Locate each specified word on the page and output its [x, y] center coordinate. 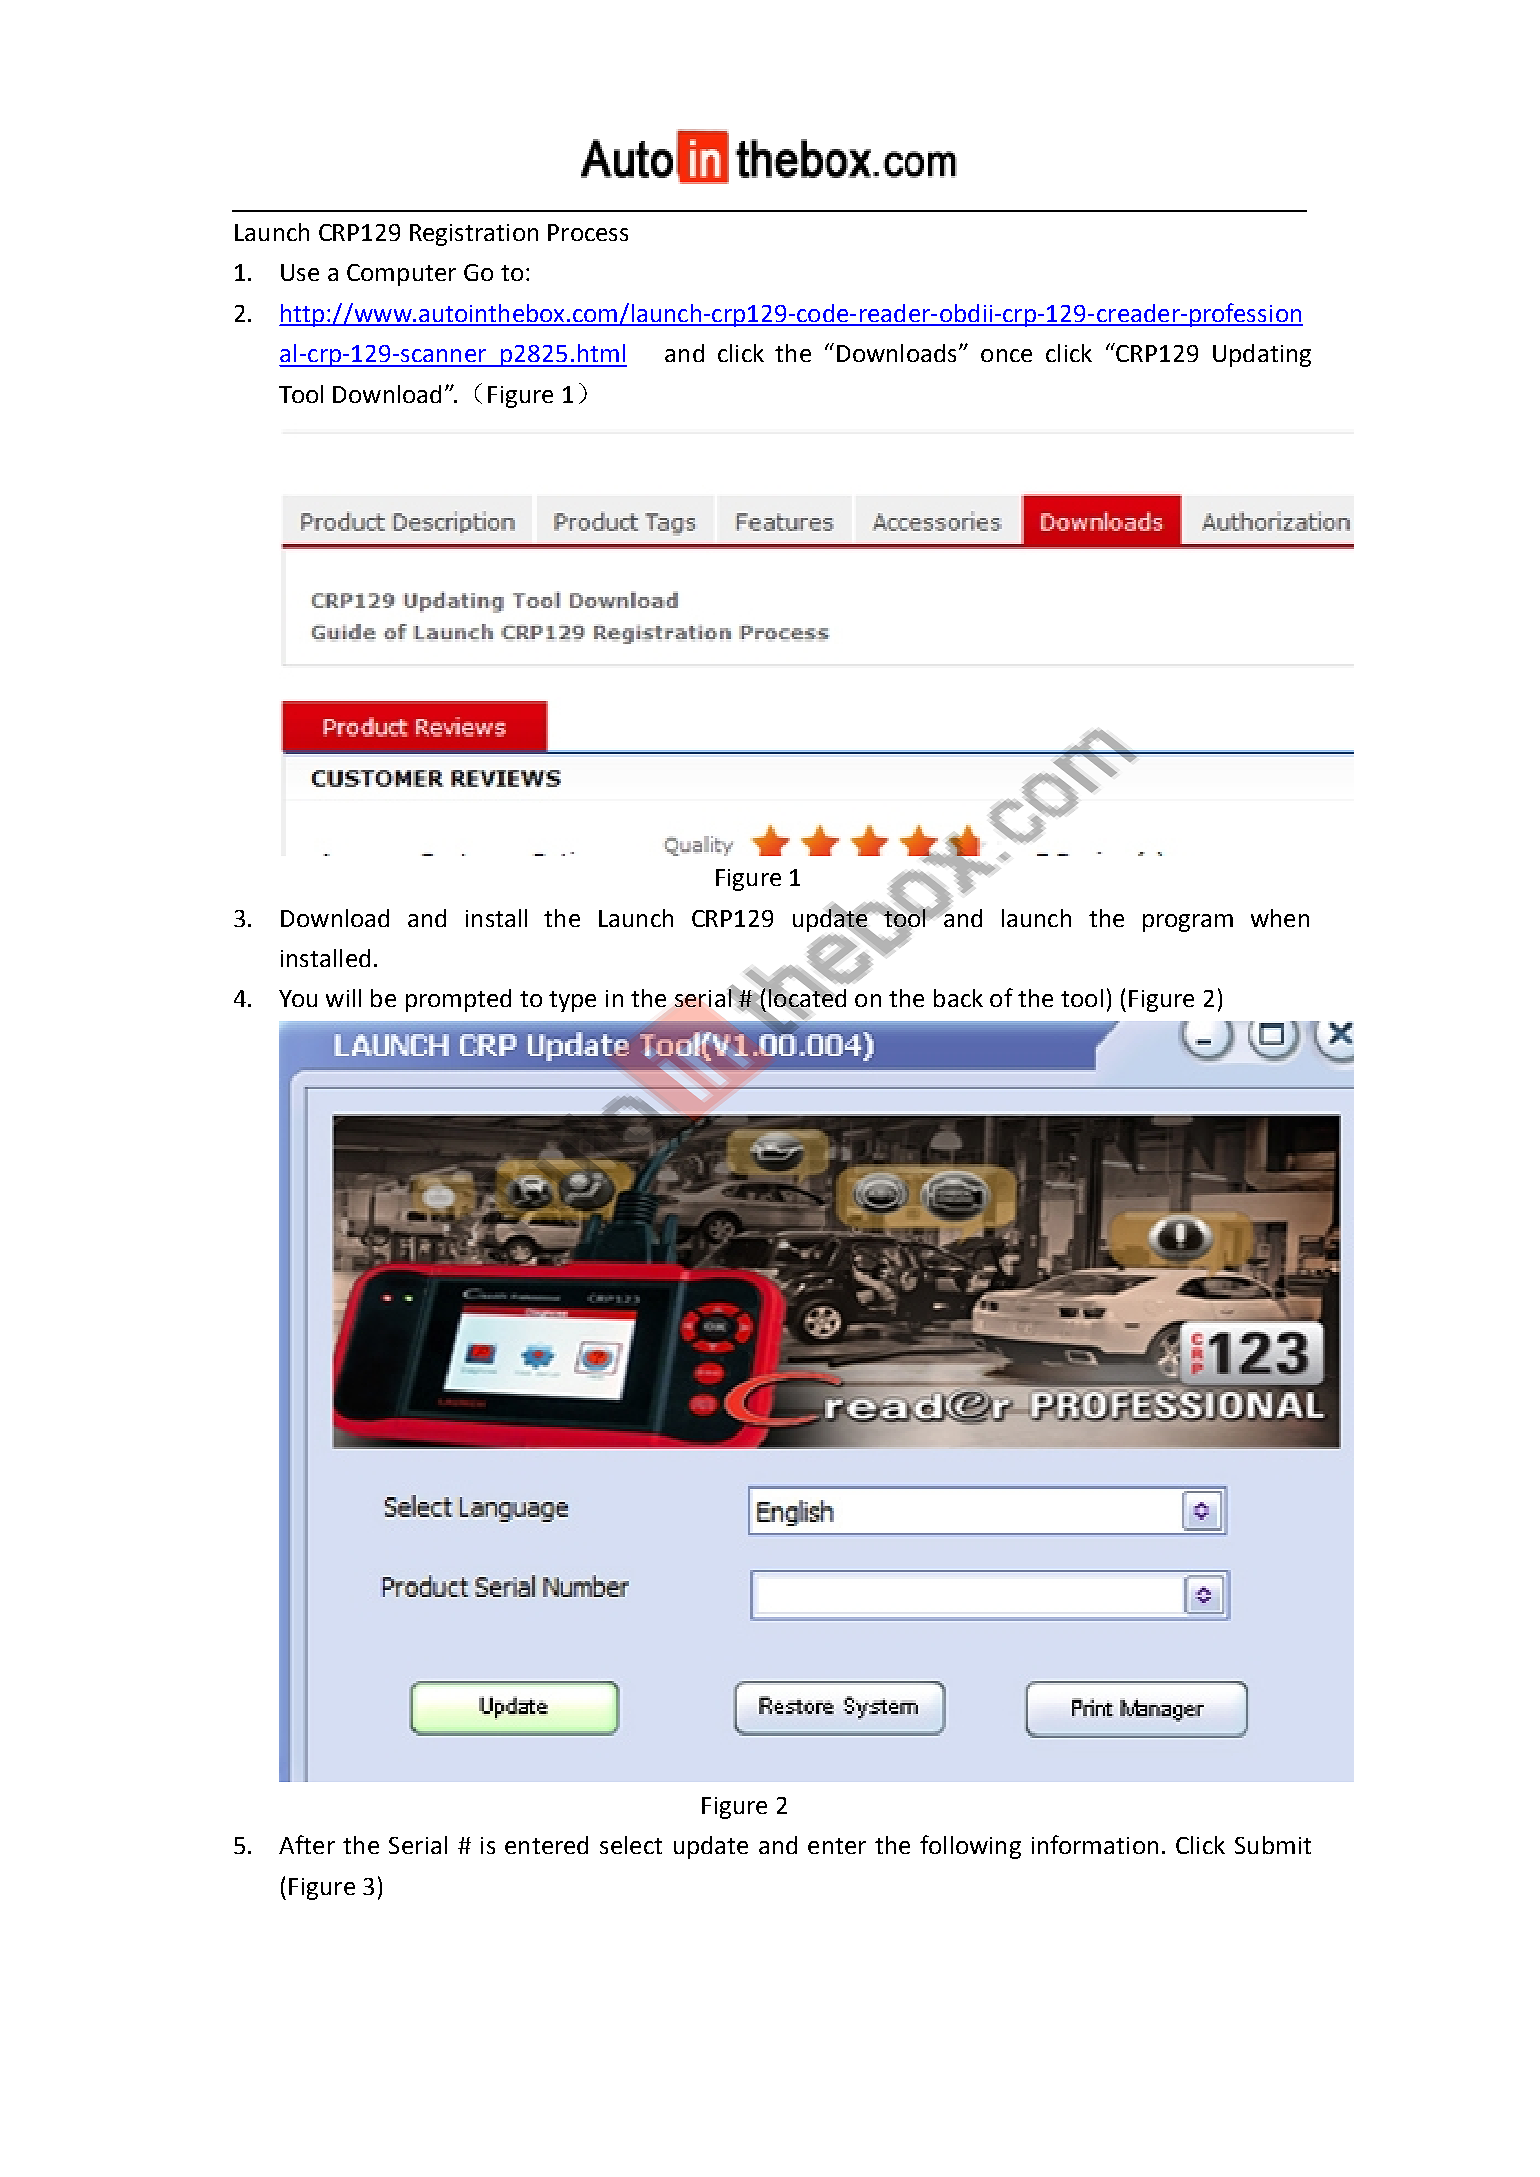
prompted [458, 1000]
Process [588, 232]
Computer [401, 275]
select [631, 1845]
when [1280, 918]
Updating [1262, 355]
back [958, 998]
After [307, 1844]
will [343, 998]
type [572, 1001]
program [1188, 923]
